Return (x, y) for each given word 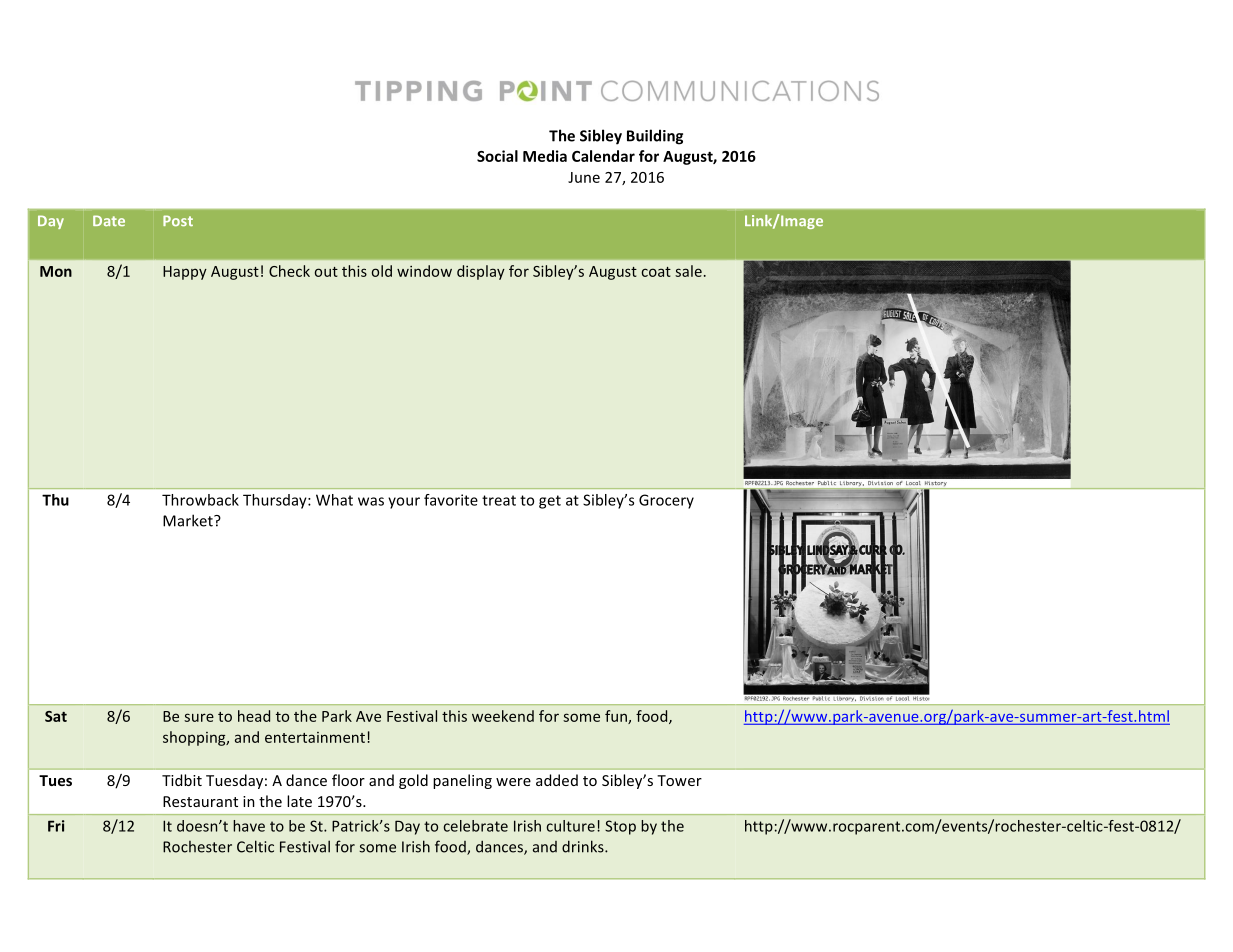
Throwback (200, 500)
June (584, 177)
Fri (56, 826)
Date (109, 220)
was (371, 501)
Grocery (666, 501)
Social (497, 156)
